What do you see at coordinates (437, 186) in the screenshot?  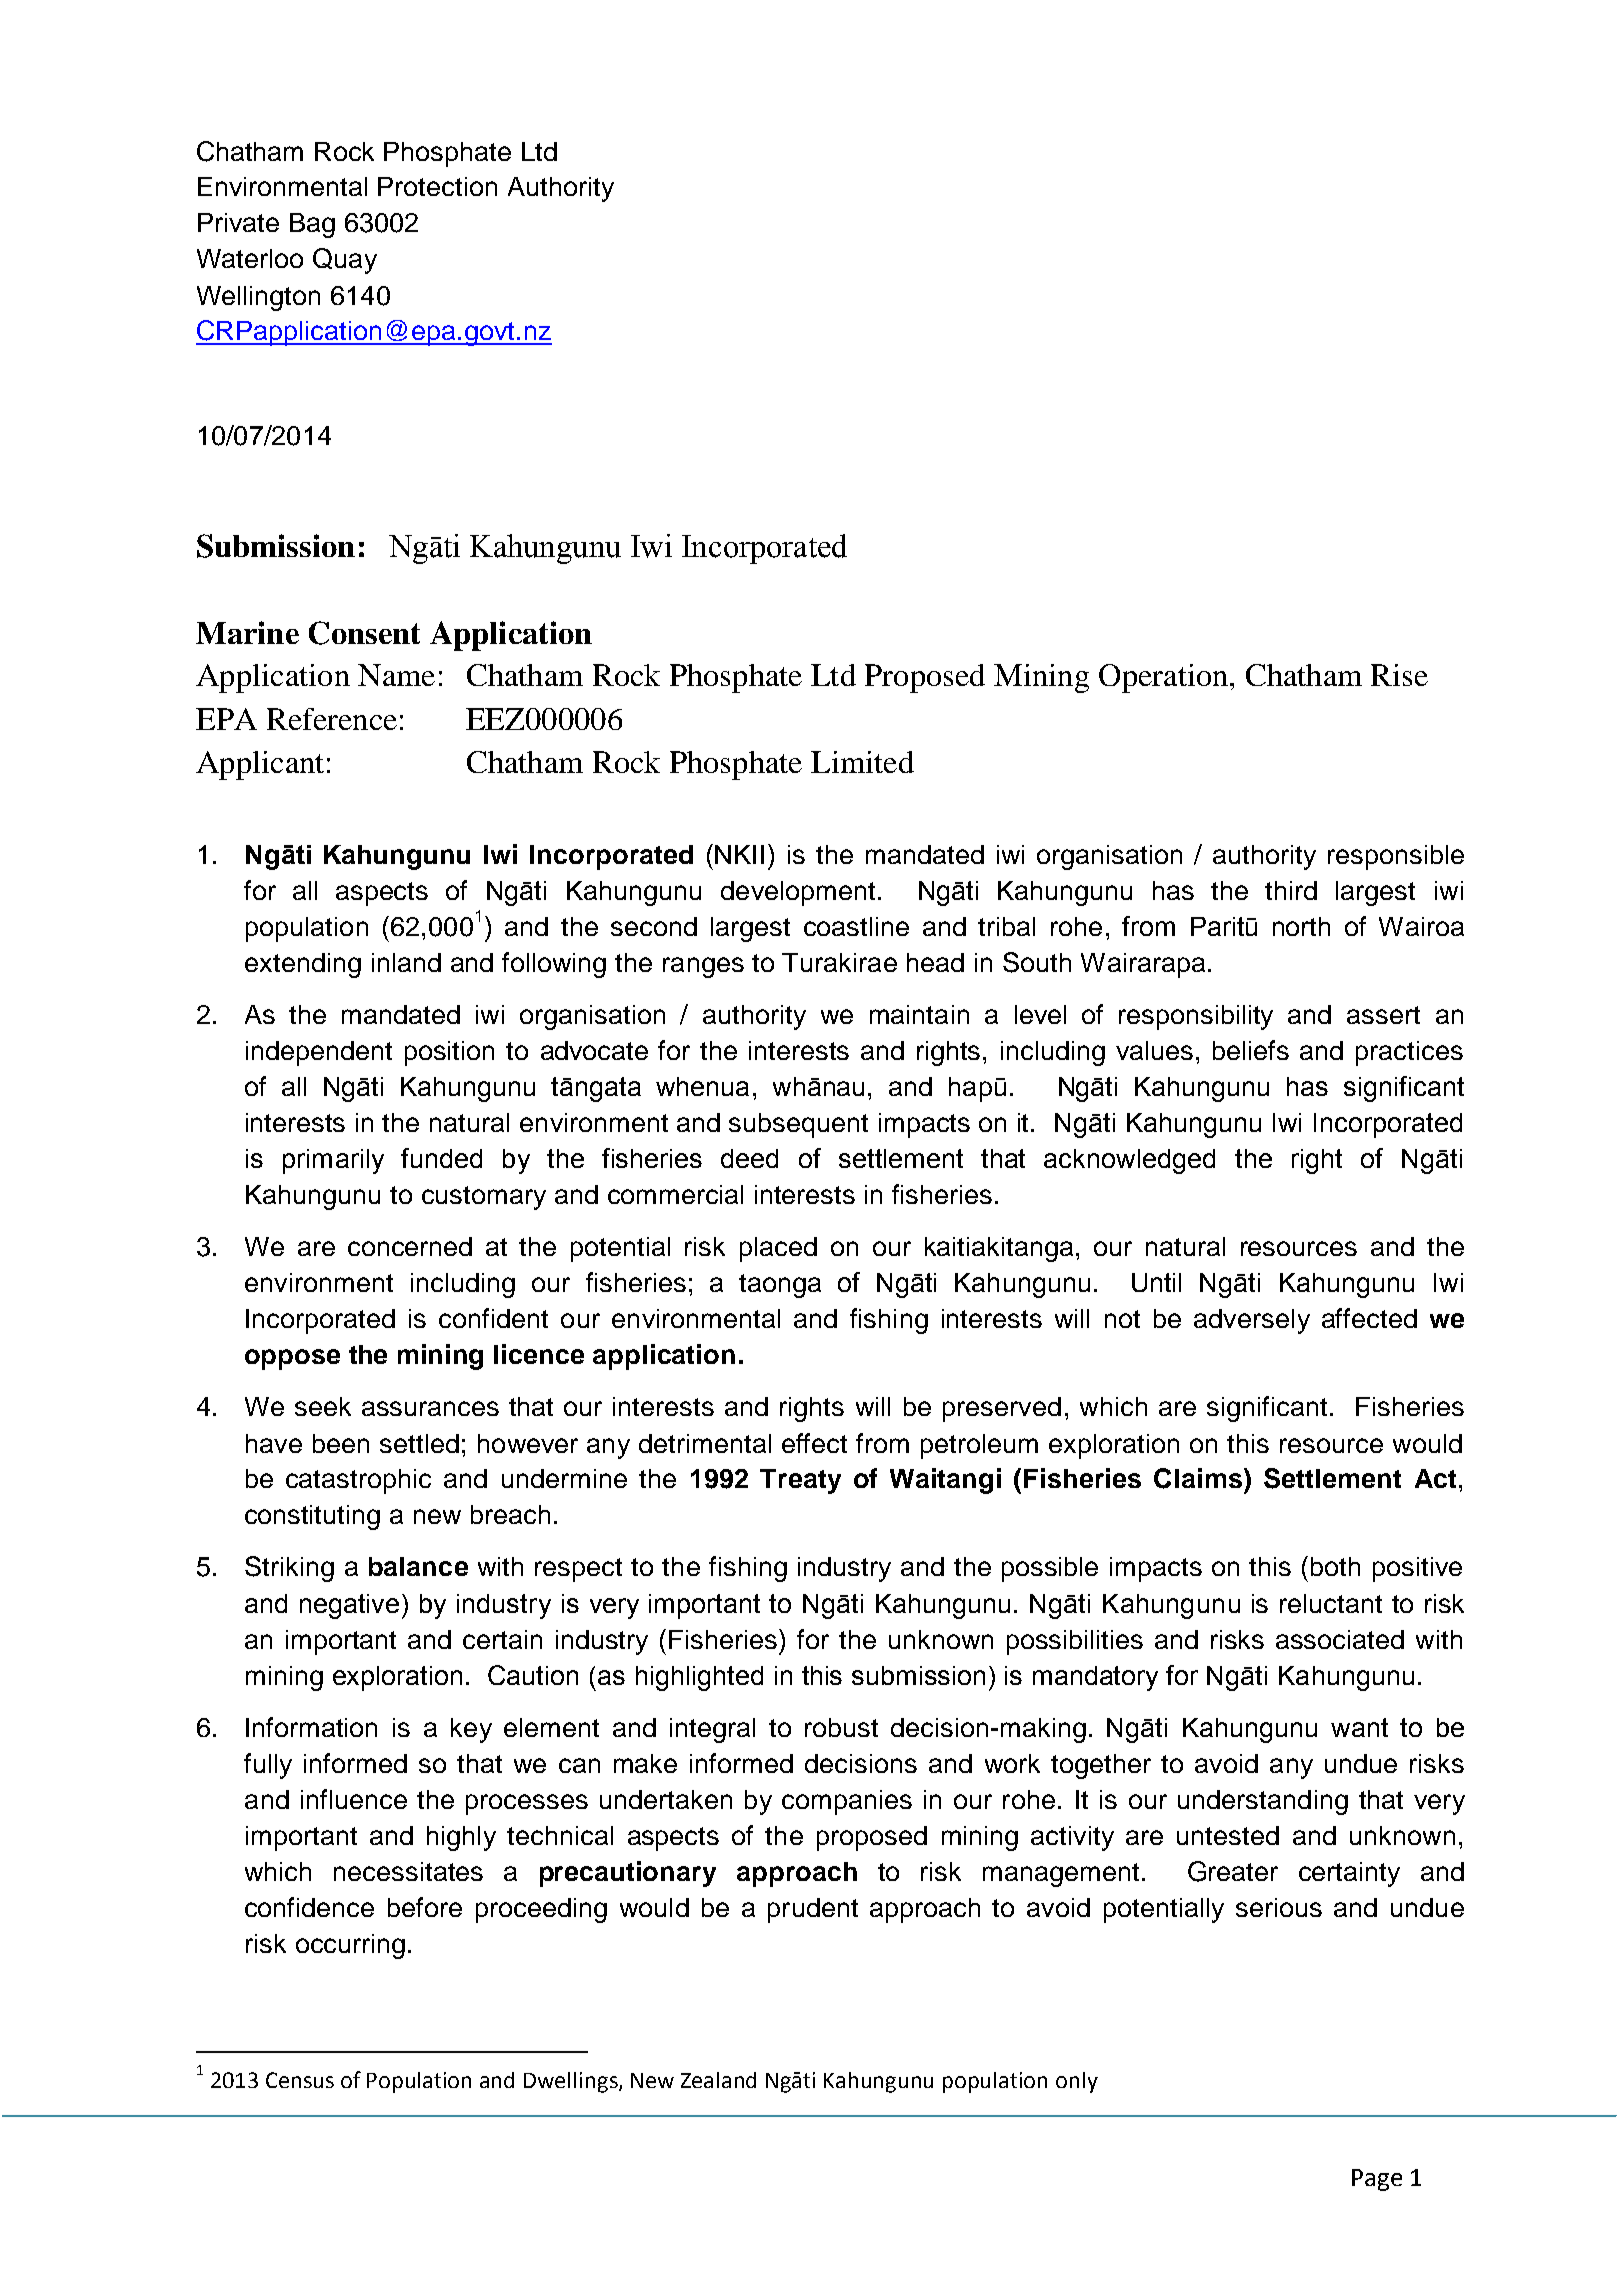 I see `Protection` at bounding box center [437, 186].
